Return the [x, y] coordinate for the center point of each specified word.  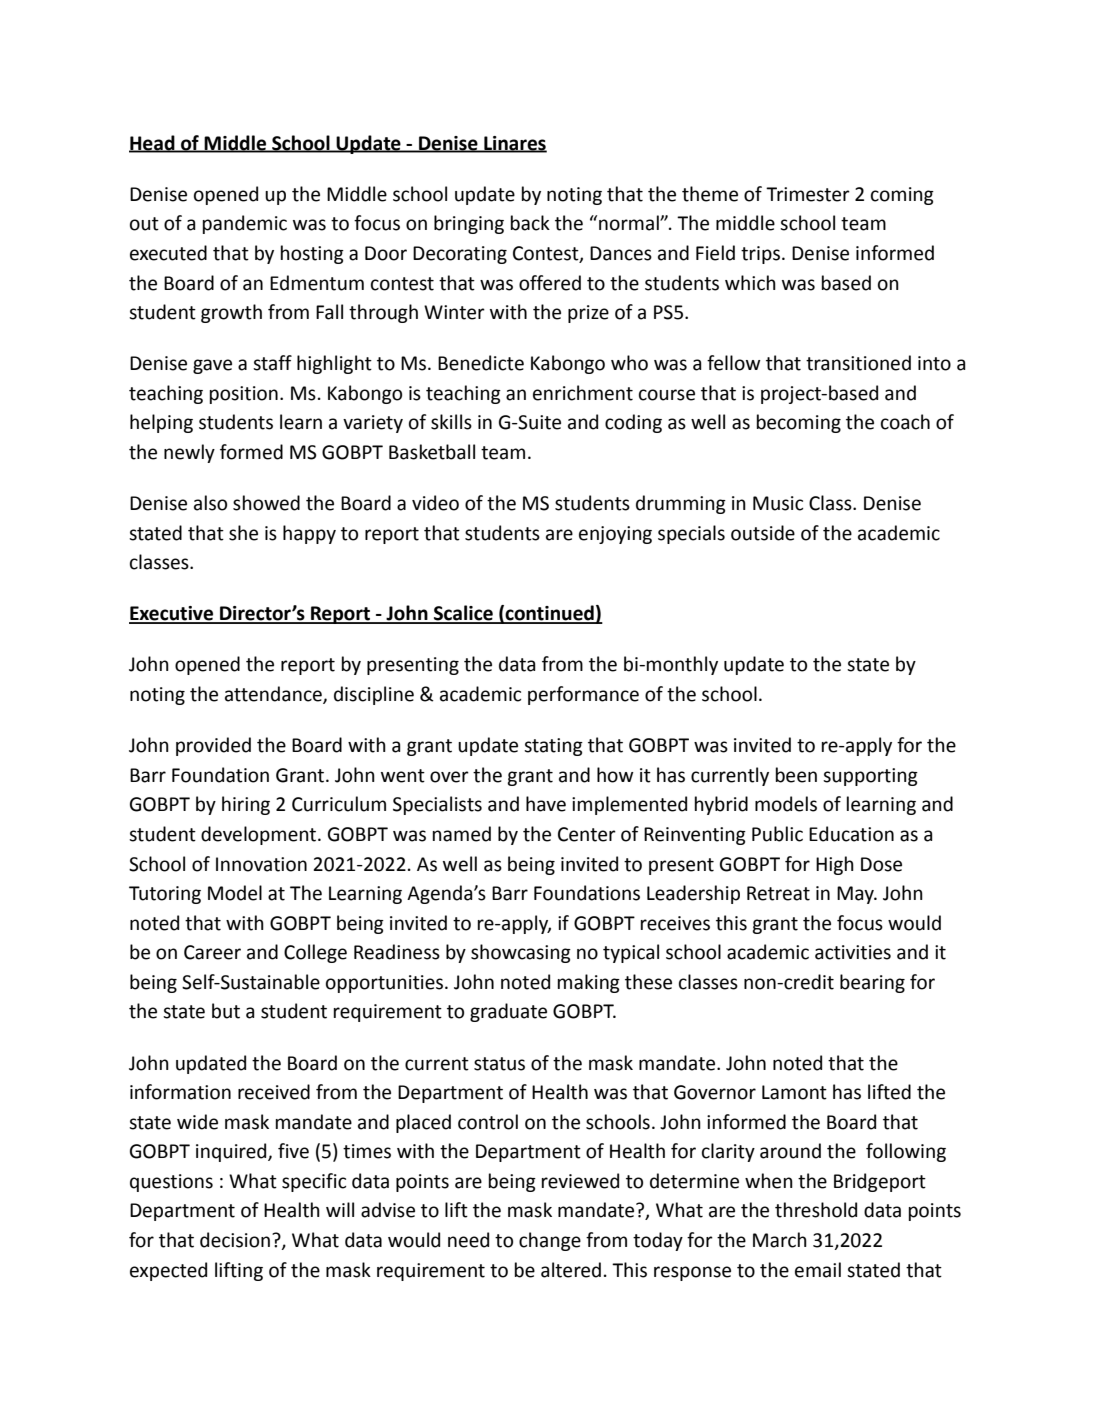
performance [583, 695]
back [530, 223]
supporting [870, 777]
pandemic [245, 224]
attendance [274, 695]
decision [235, 1240]
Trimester [808, 194]
